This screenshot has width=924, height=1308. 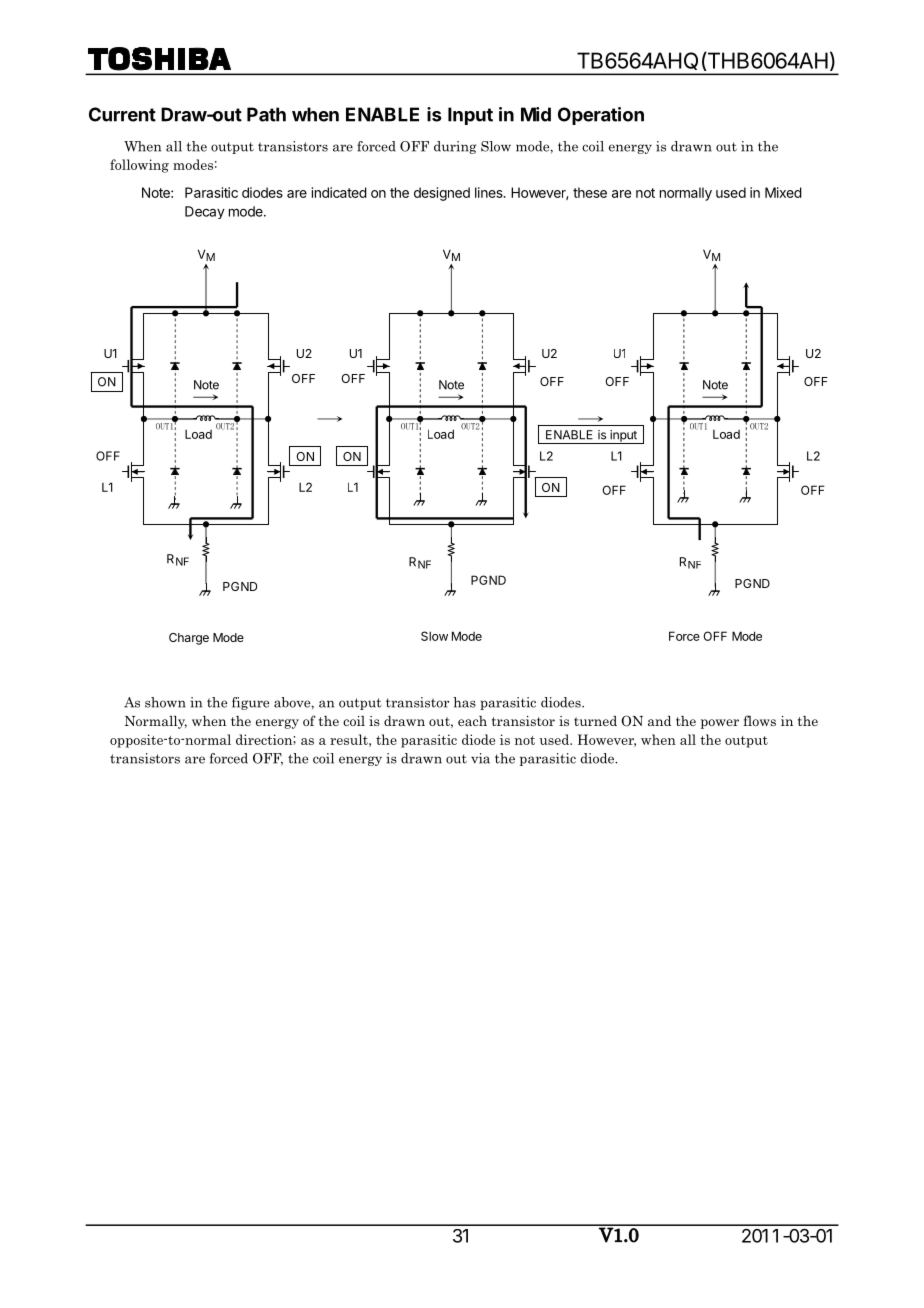 I want to click on Decay, so click(x=205, y=212).
